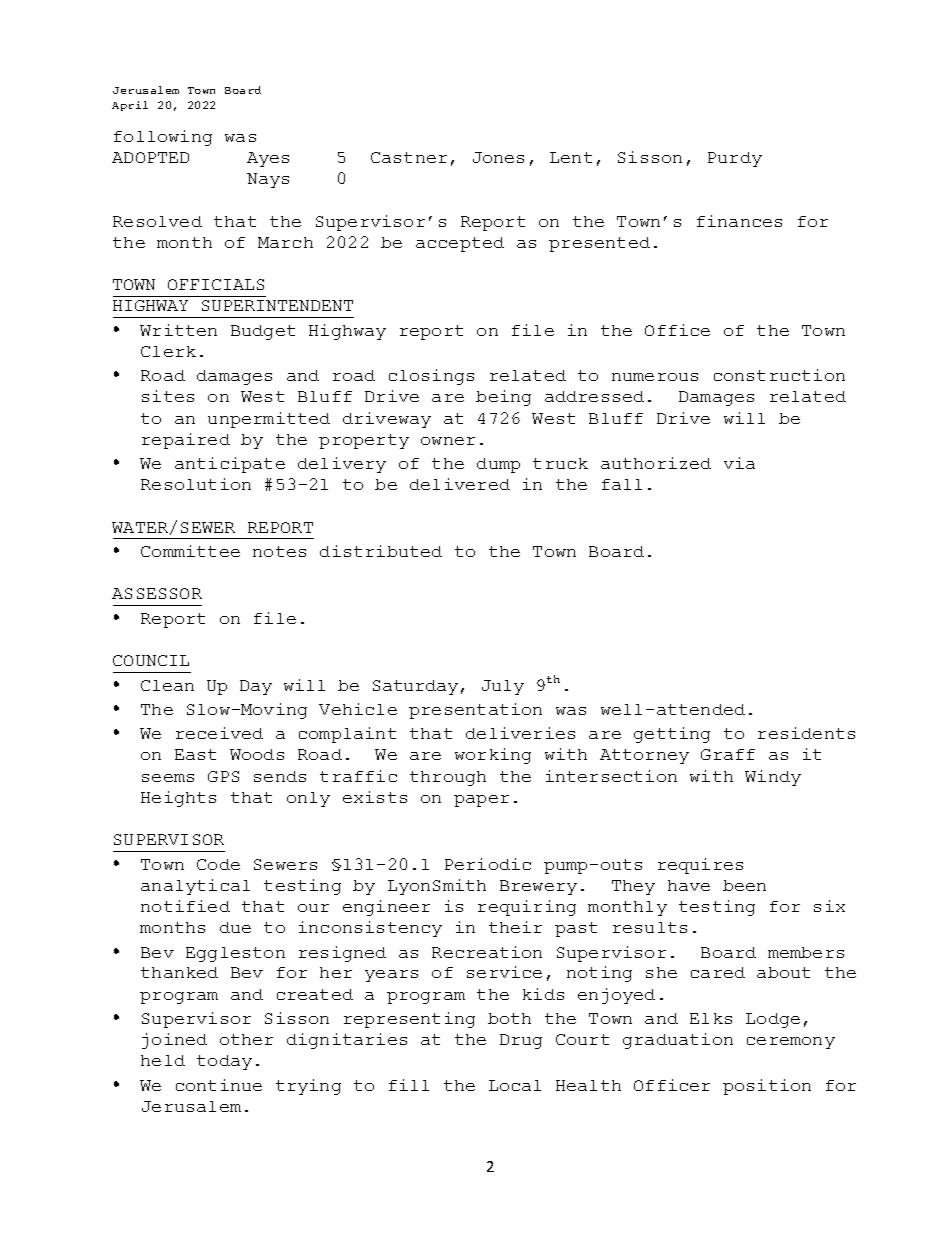 Image resolution: width=952 pixels, height=1233 pixels. I want to click on working, so click(493, 756).
